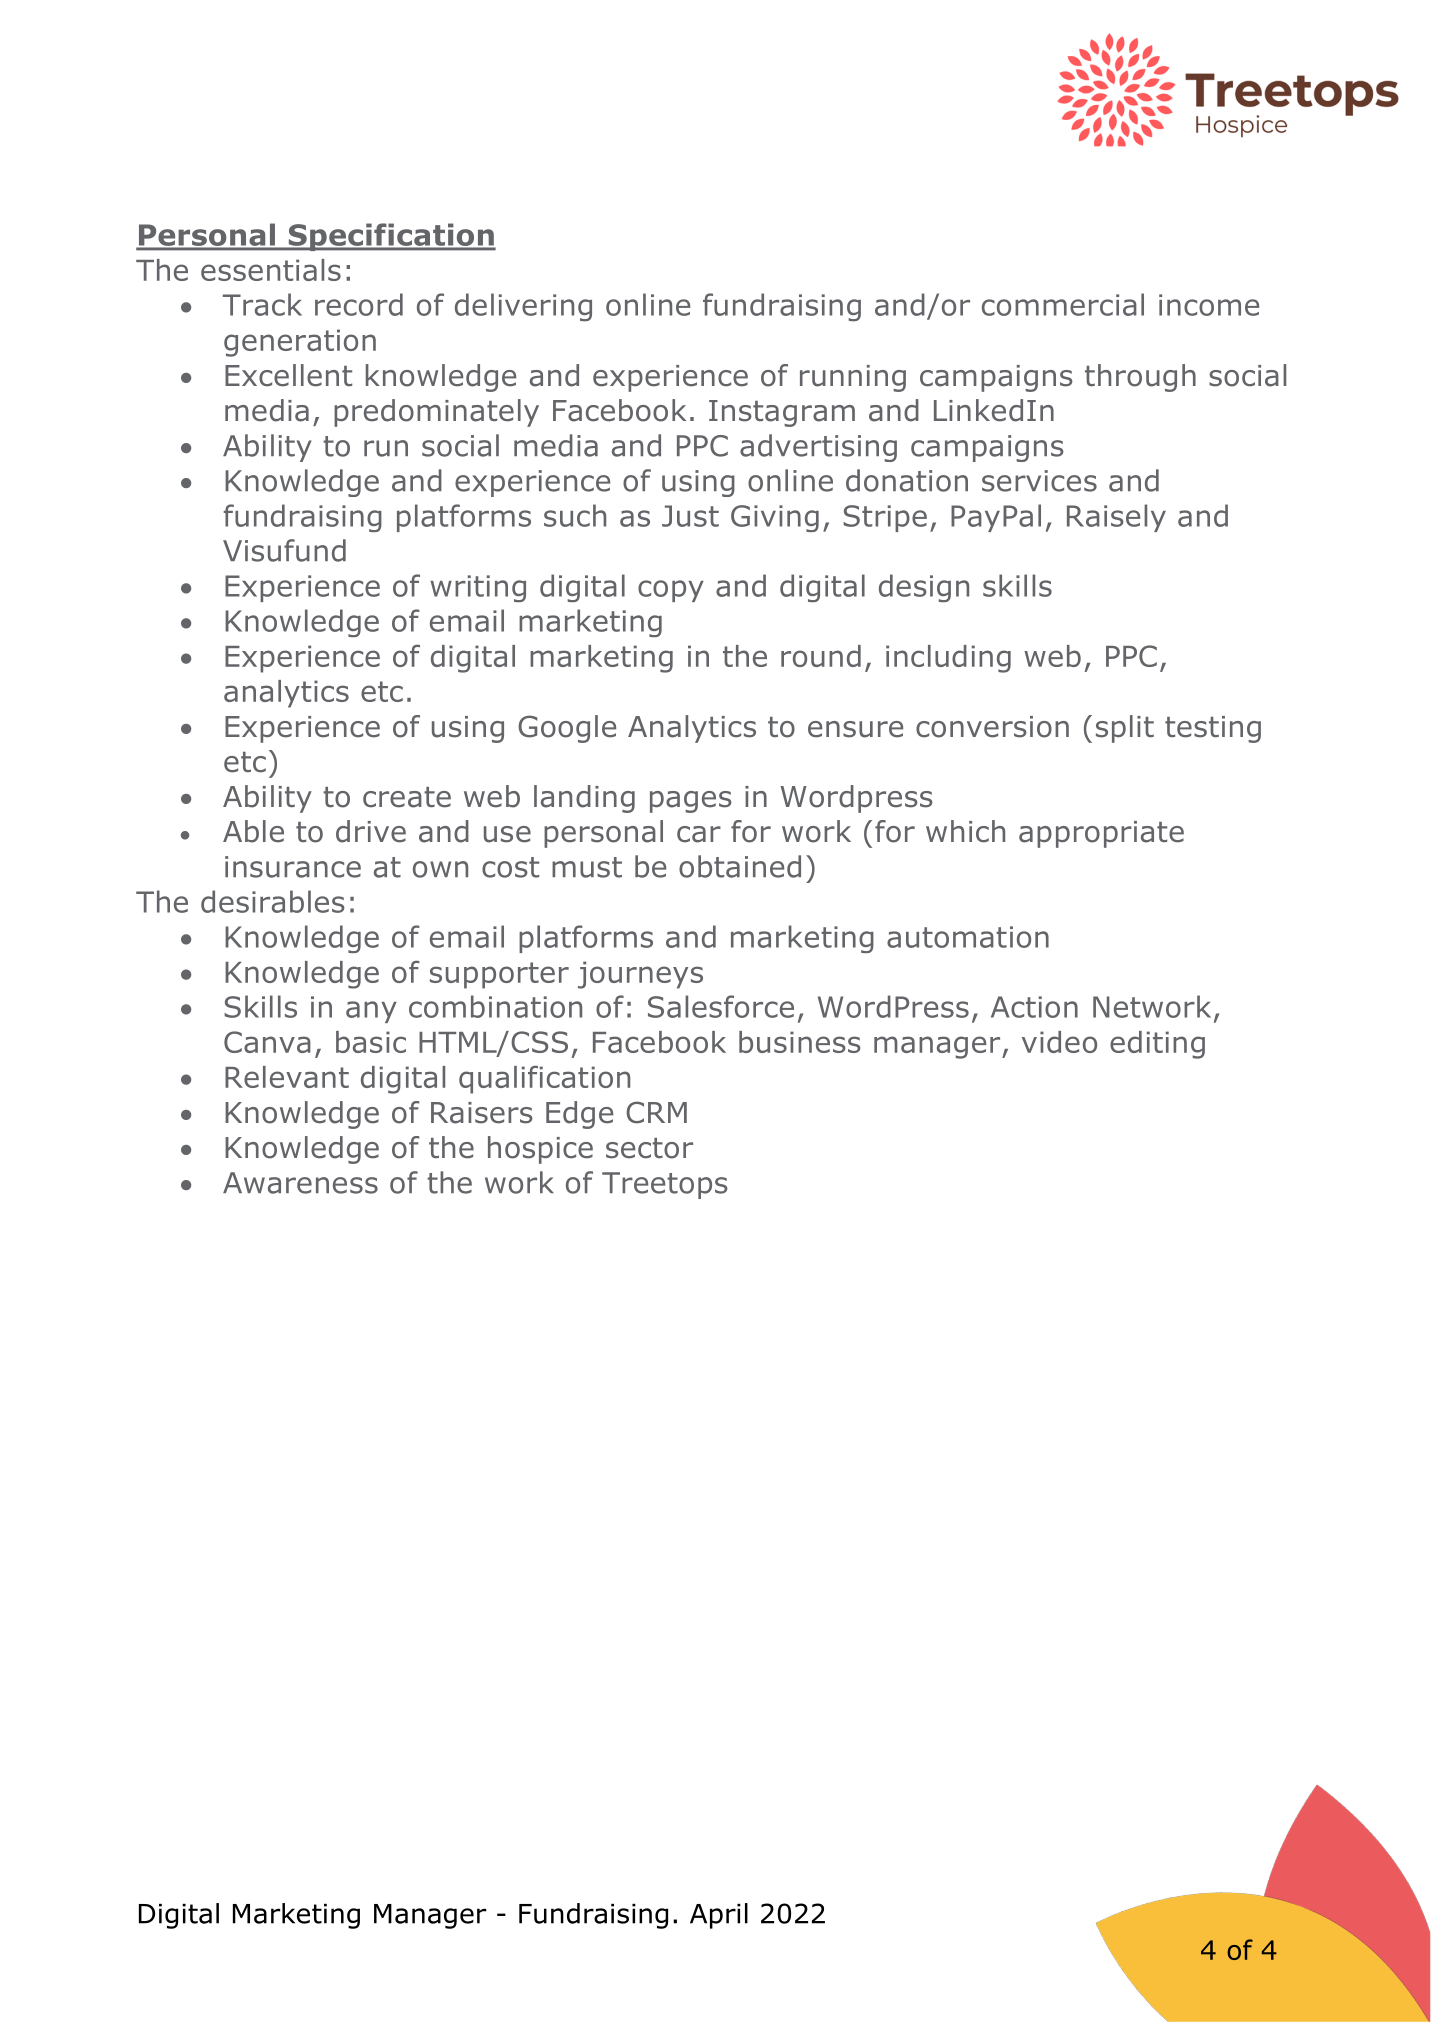  Describe the element at coordinates (359, 304) in the image. I see `record` at that location.
